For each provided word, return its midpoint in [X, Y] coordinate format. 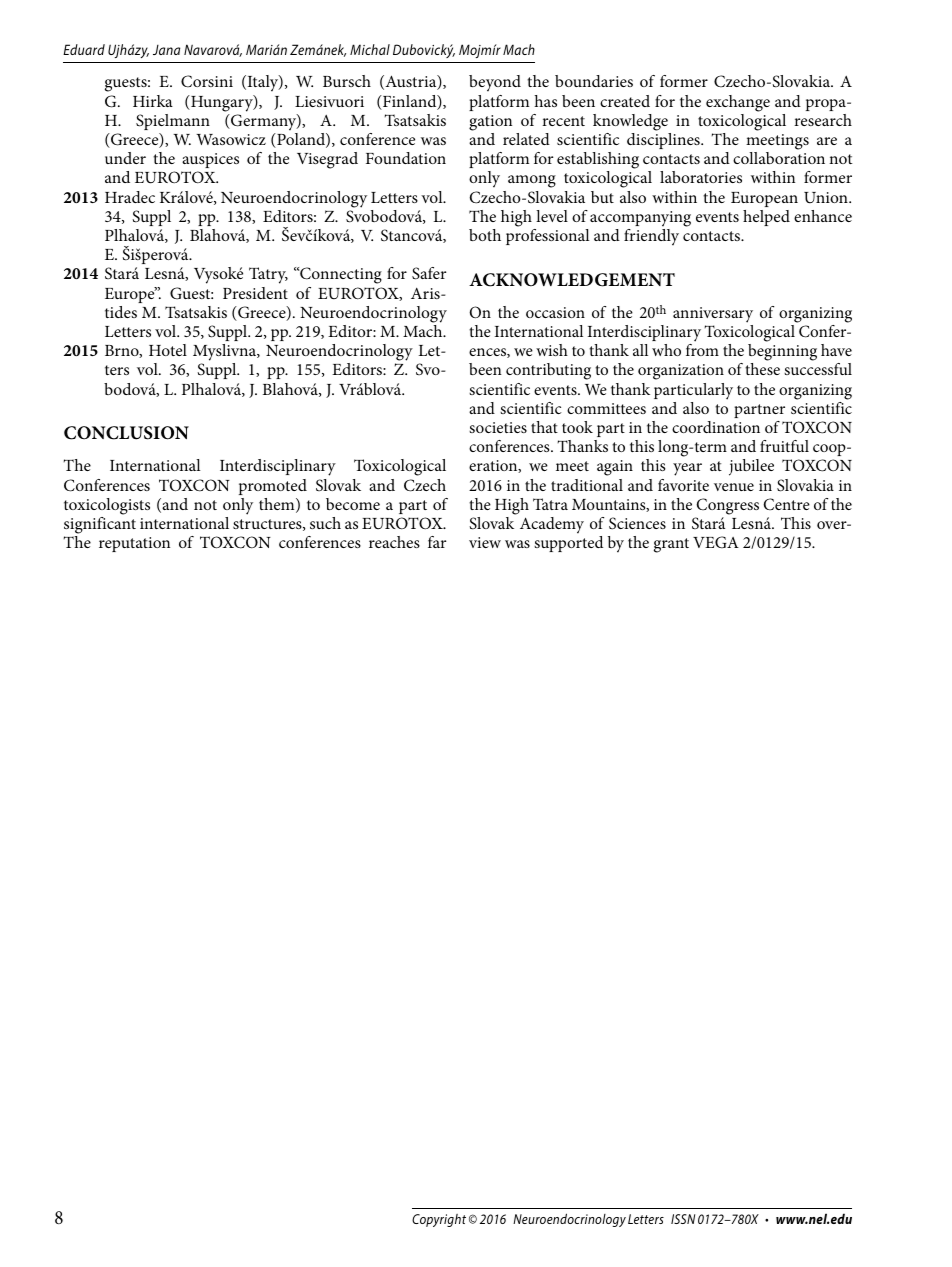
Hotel [168, 350]
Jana [166, 50]
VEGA [716, 542]
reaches [394, 542]
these [762, 369]
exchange [738, 103]
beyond [495, 83]
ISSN [683, 1219]
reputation [134, 544]
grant [671, 545]
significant [100, 525]
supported [568, 544]
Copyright [439, 1220]
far [437, 542]
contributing [548, 371]
